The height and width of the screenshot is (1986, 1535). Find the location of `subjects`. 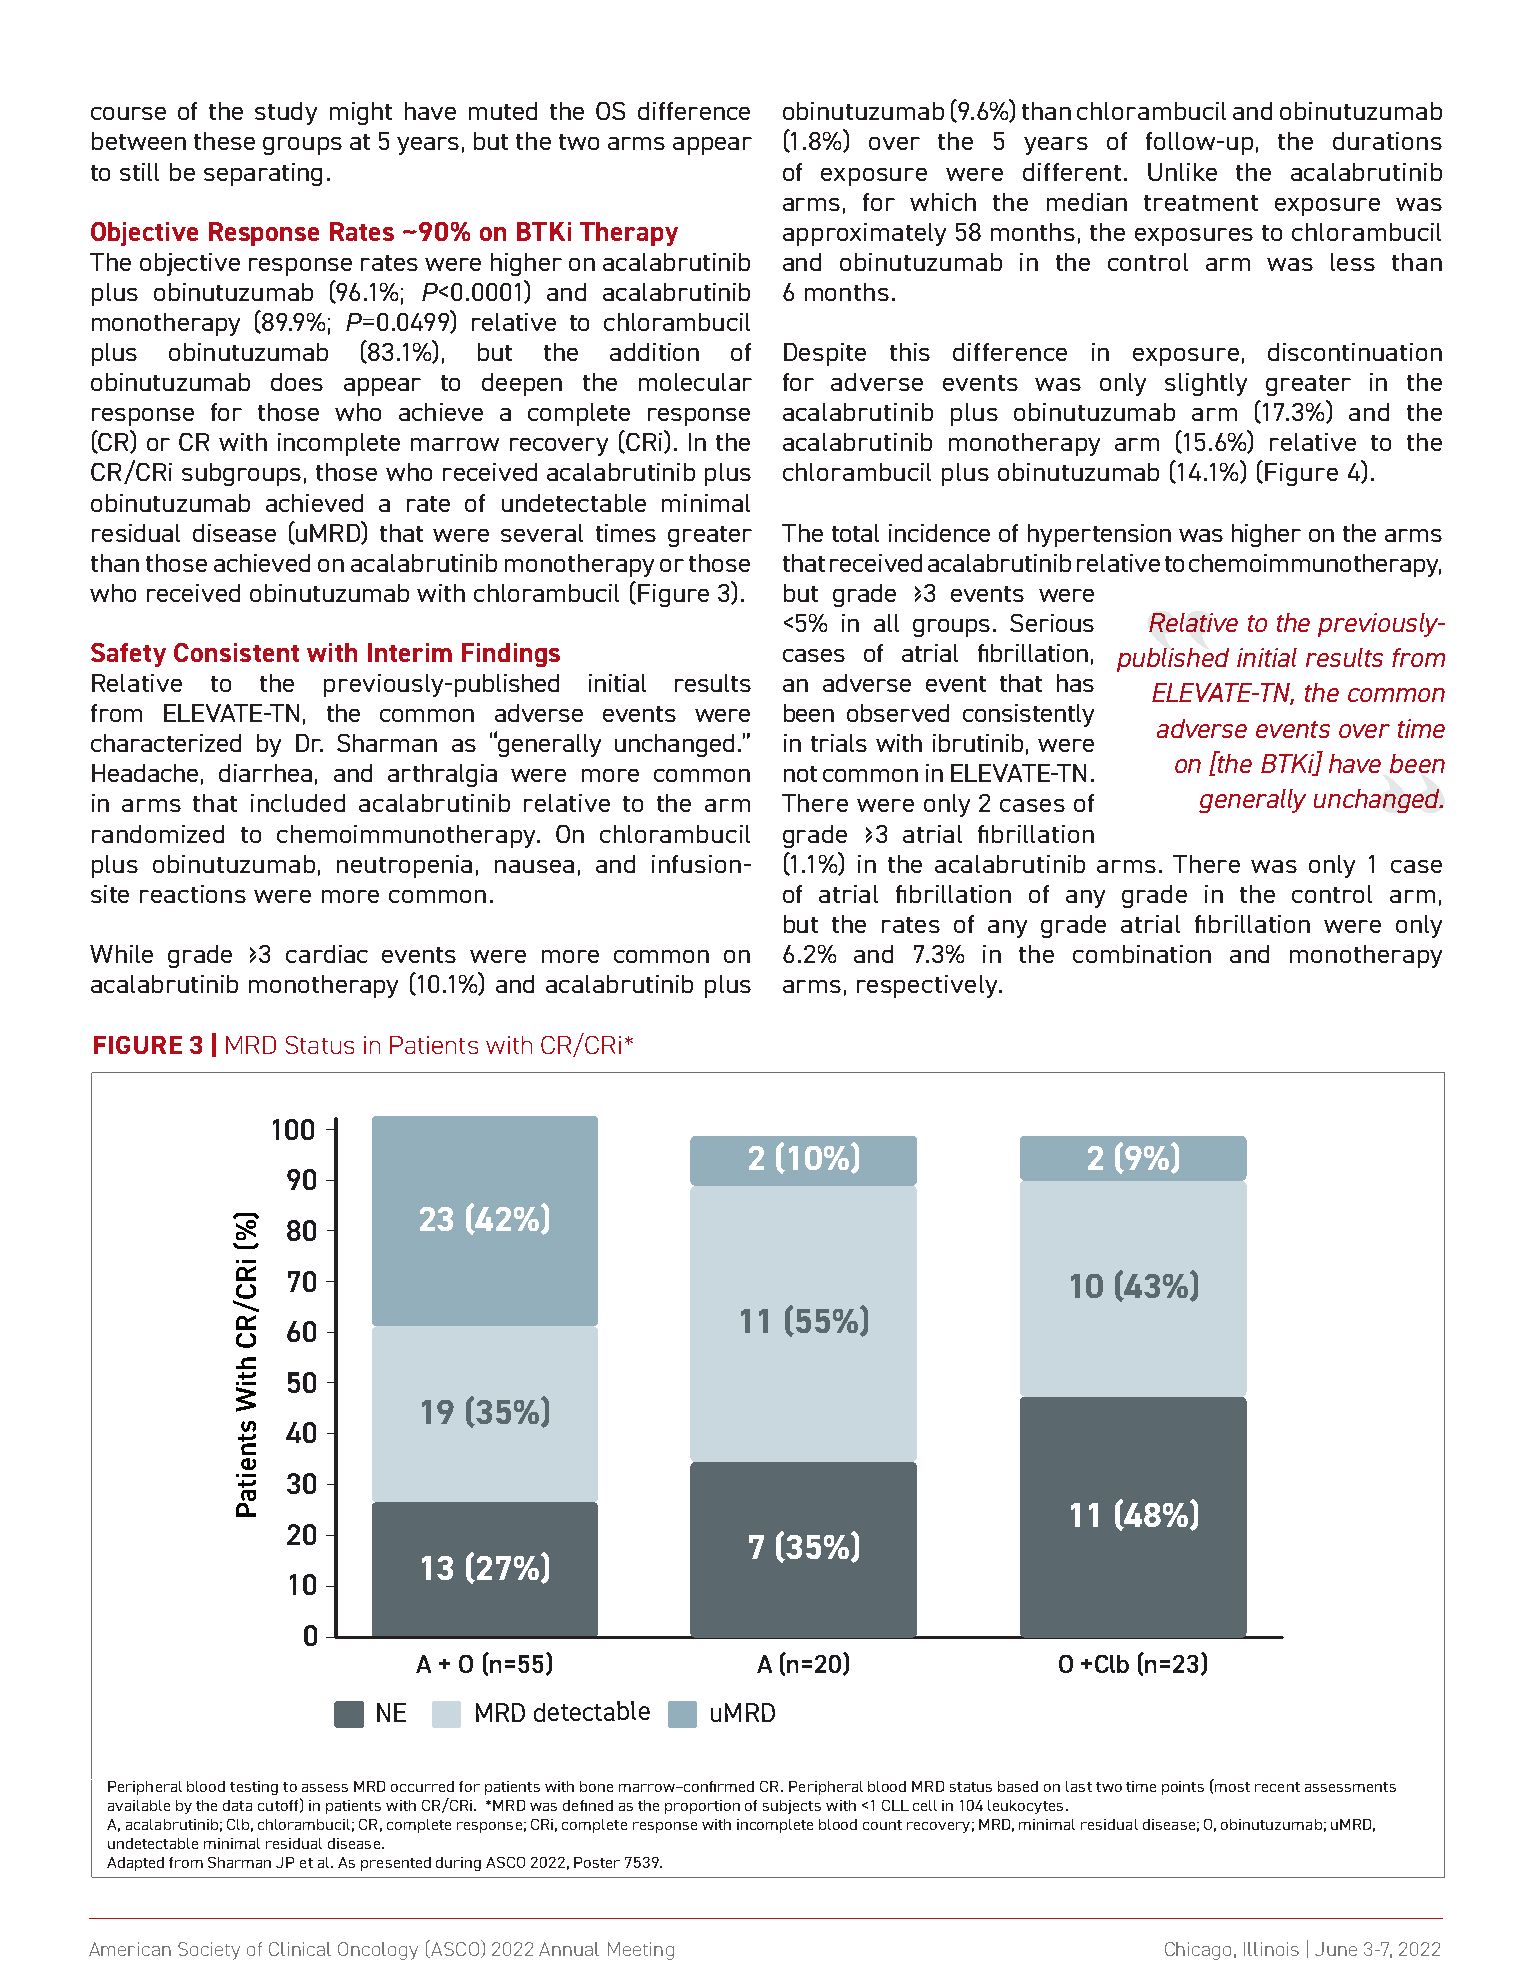

subjects is located at coordinates (792, 1807).
